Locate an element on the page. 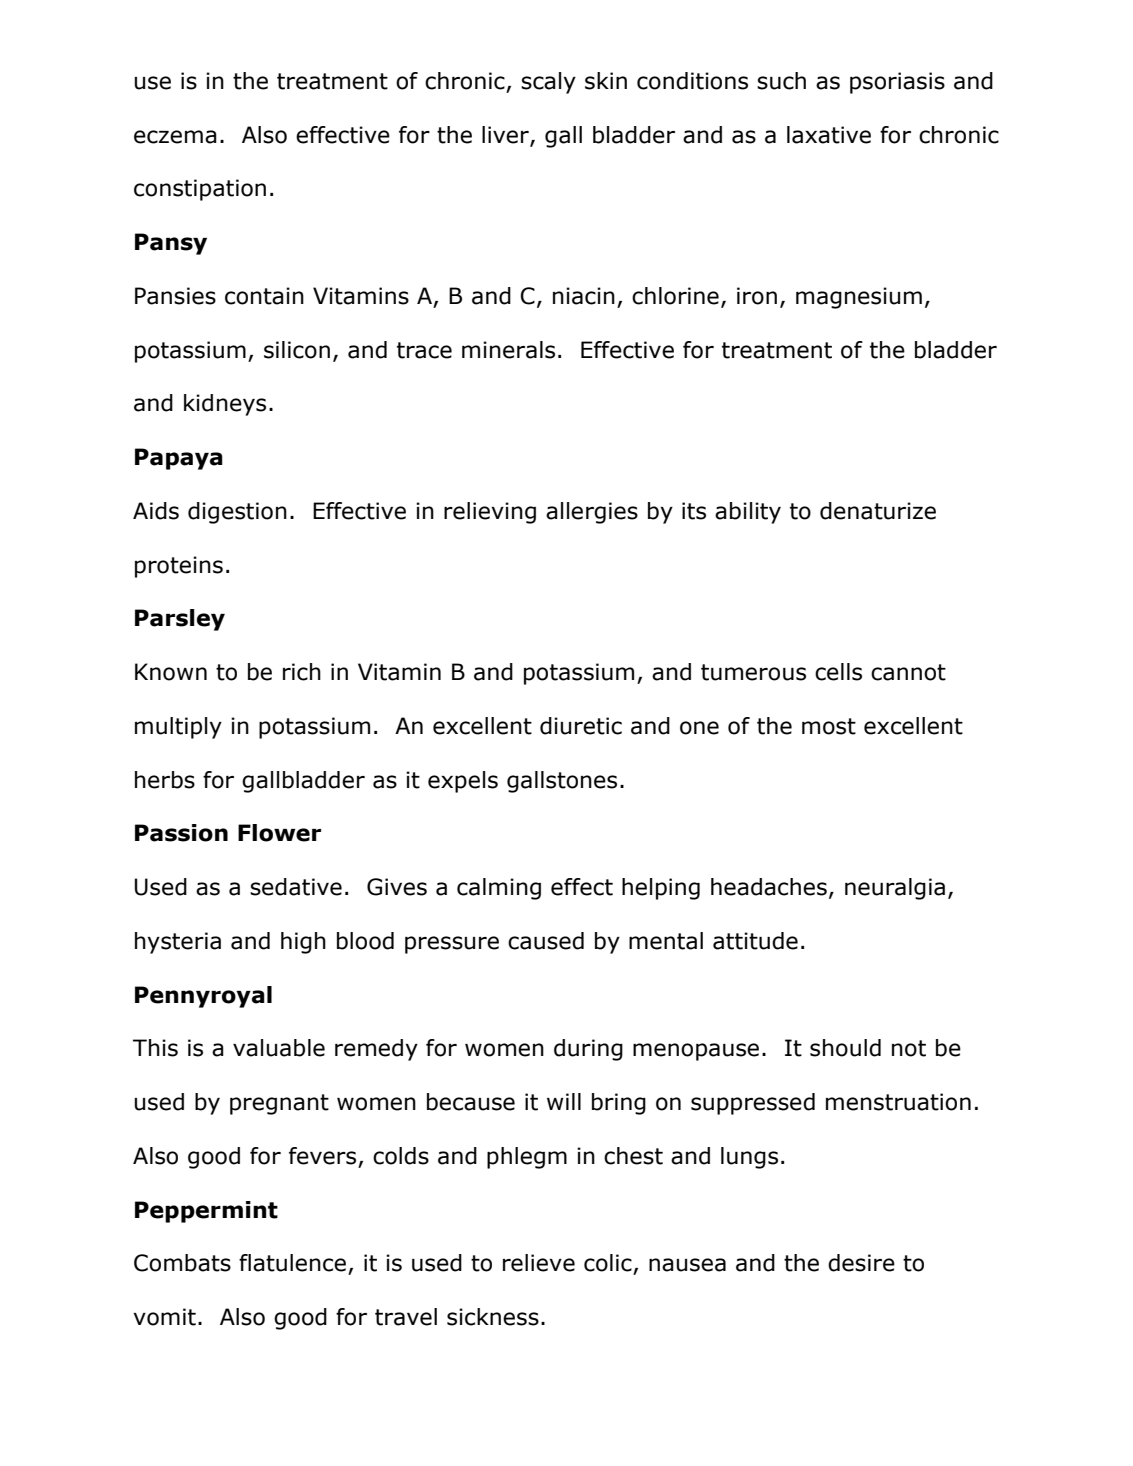  relieve is located at coordinates (539, 1263).
